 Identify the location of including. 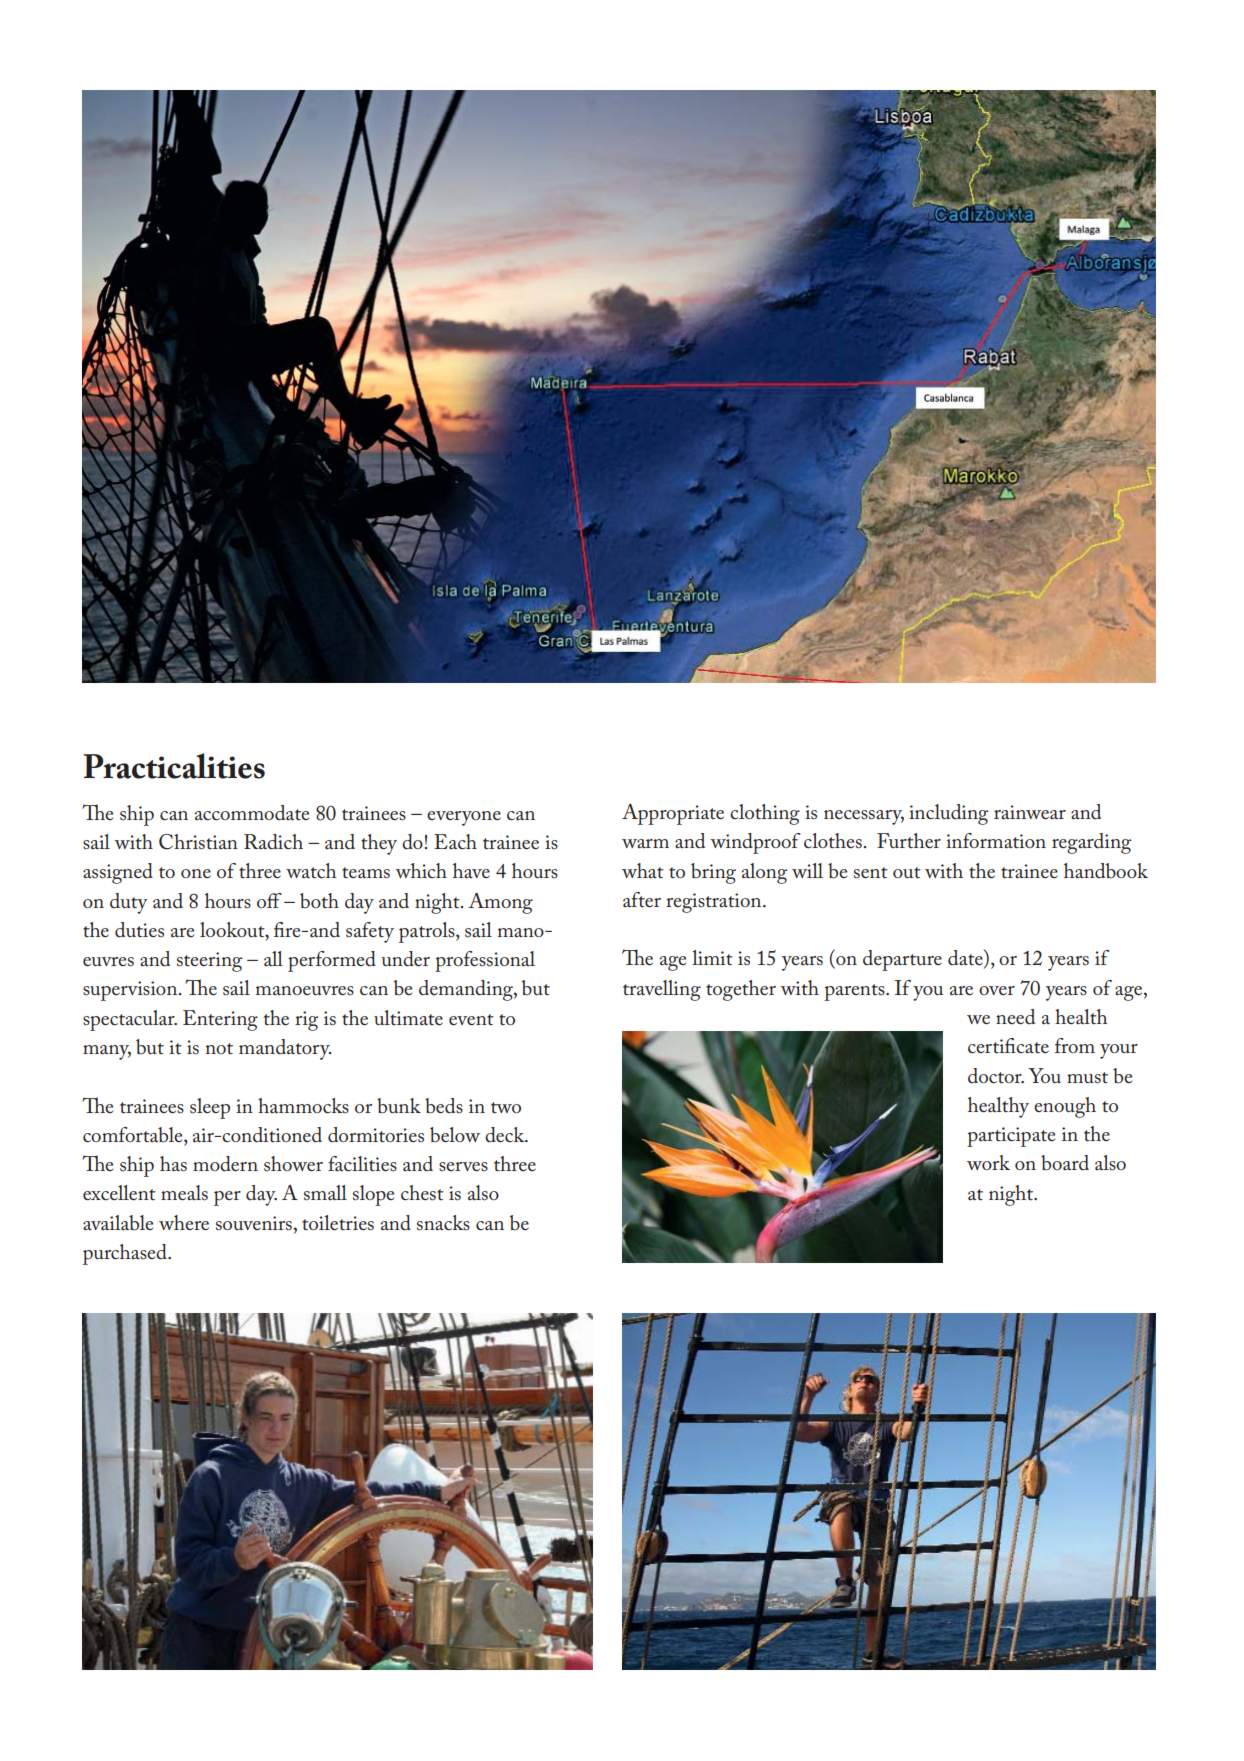
(948, 814).
